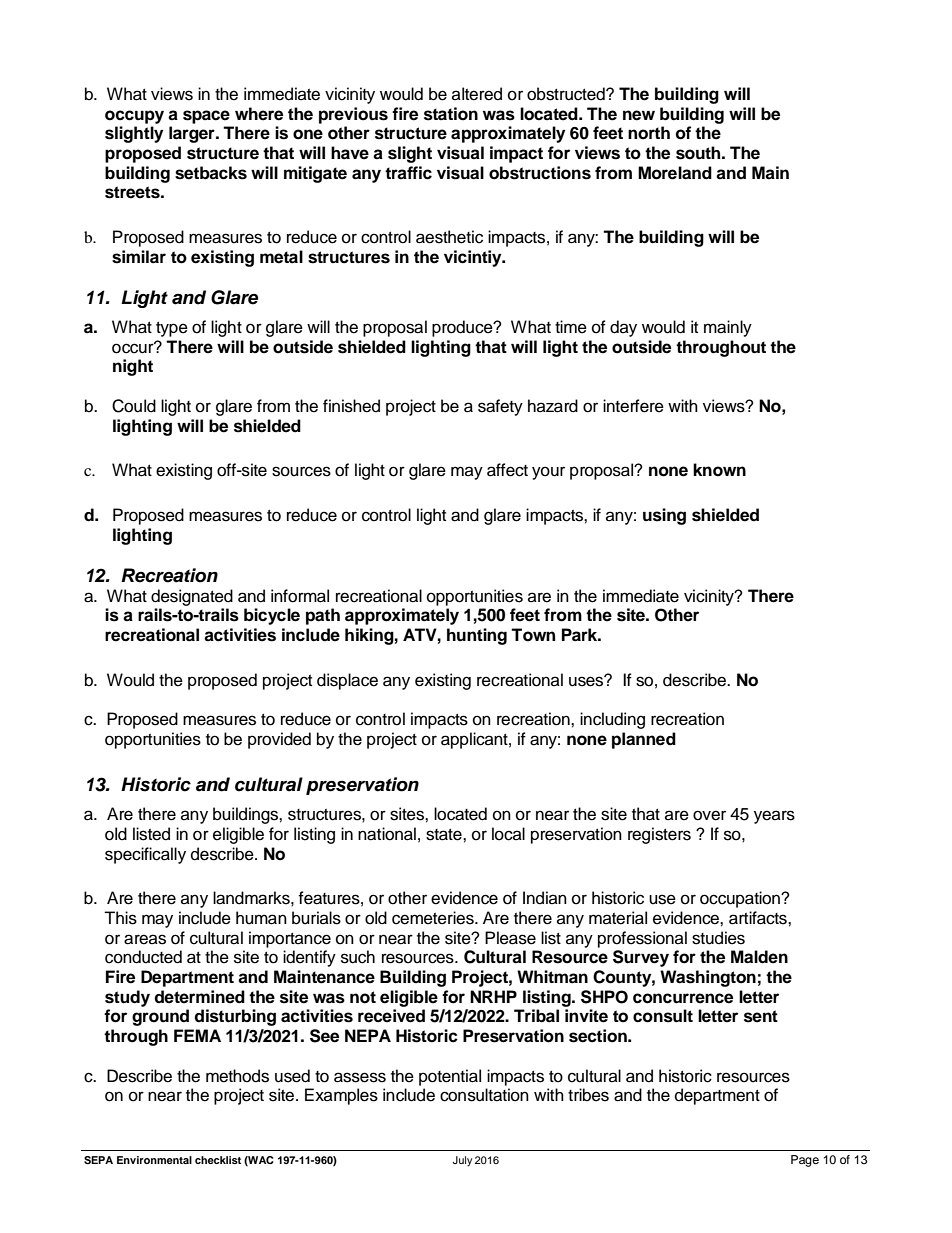 The height and width of the document is (1233, 952). I want to click on interfere, so click(633, 406).
